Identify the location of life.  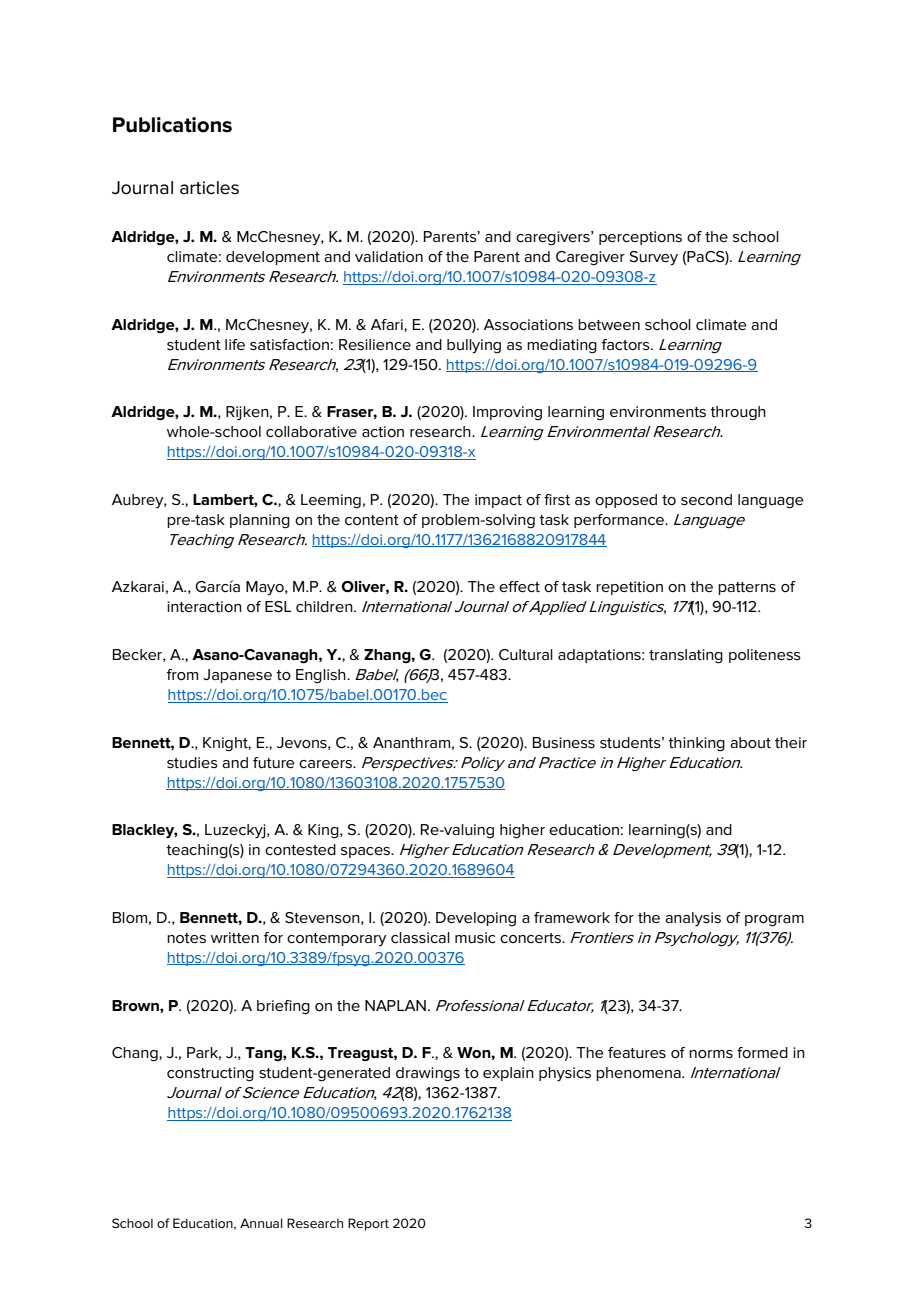
(235, 344).
